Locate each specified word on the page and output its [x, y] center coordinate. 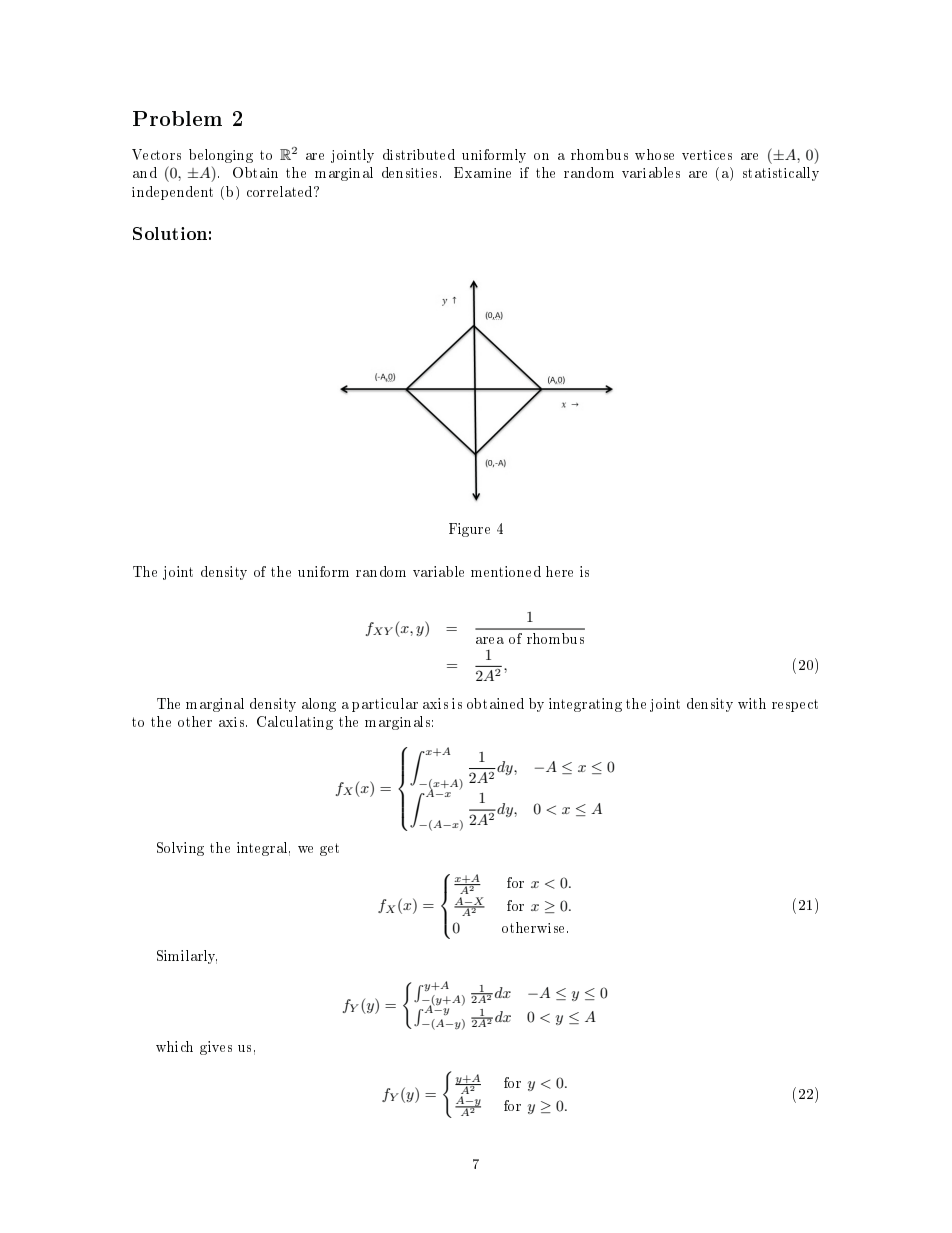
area [490, 640]
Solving [180, 849]
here [559, 571]
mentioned [506, 571]
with [752, 703]
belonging [221, 156]
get [329, 849]
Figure [469, 530]
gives [216, 1048]
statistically [781, 174]
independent [172, 193]
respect [795, 705]
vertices [707, 155]
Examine [482, 172]
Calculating [295, 723]
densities [409, 172]
